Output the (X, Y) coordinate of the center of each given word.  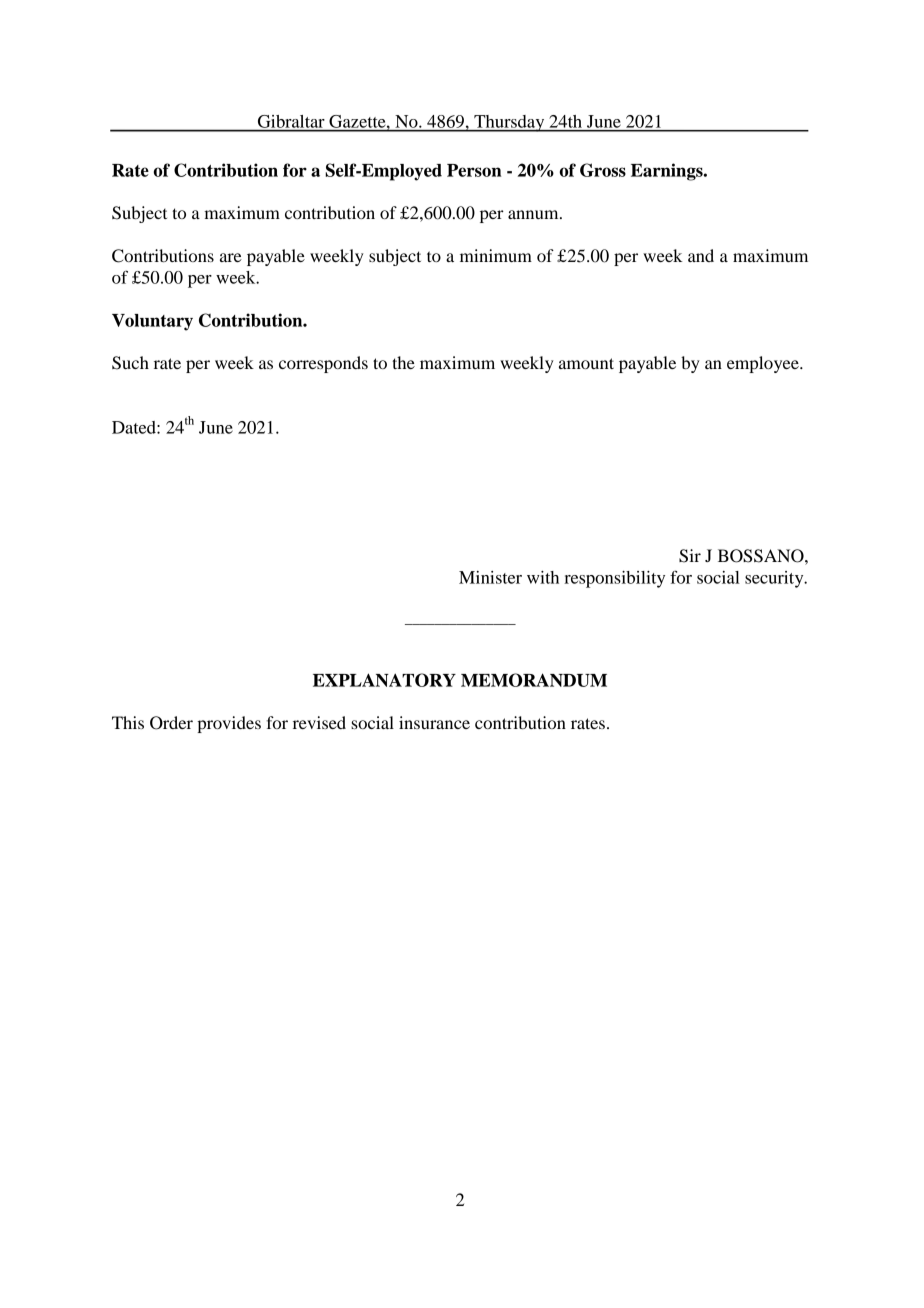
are (231, 257)
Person (474, 170)
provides (229, 724)
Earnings (668, 172)
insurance (434, 722)
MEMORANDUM (534, 680)
